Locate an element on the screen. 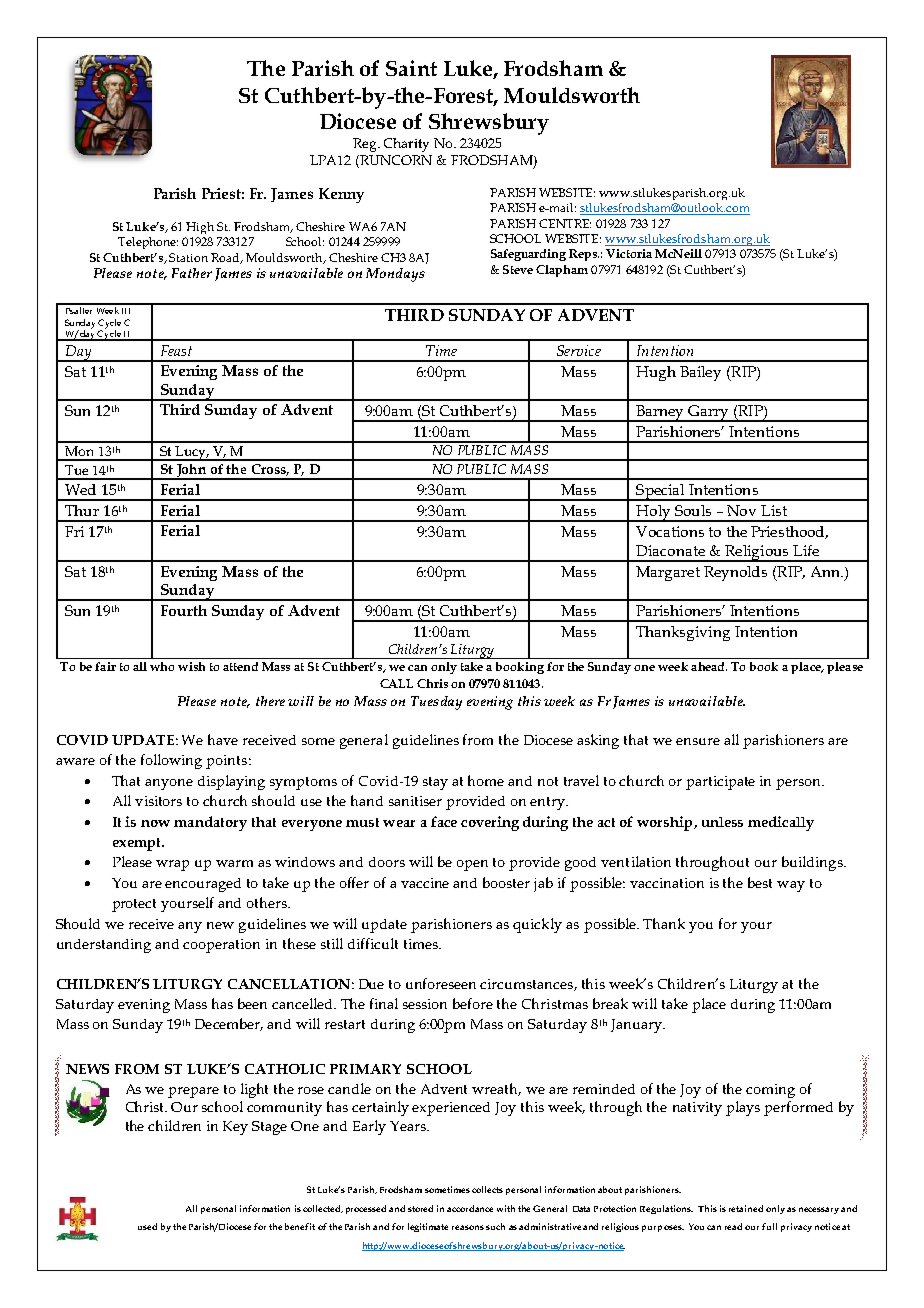 The width and height of the screenshot is (924, 1308). Saint is located at coordinates (411, 68).
